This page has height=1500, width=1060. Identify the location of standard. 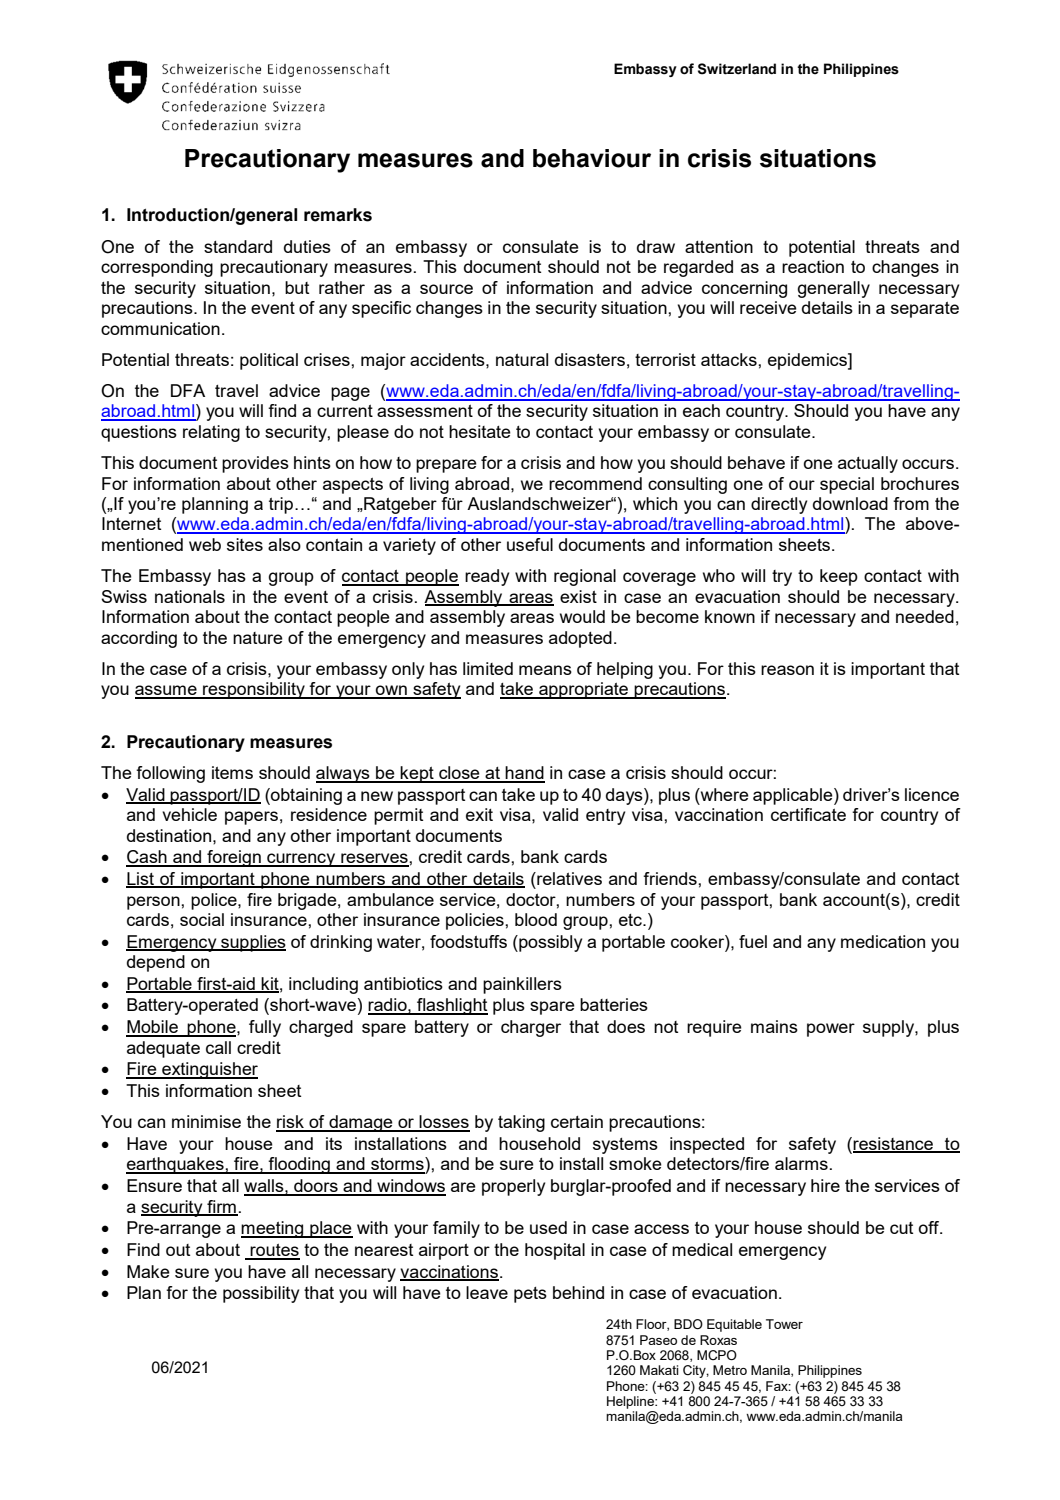
(238, 246).
